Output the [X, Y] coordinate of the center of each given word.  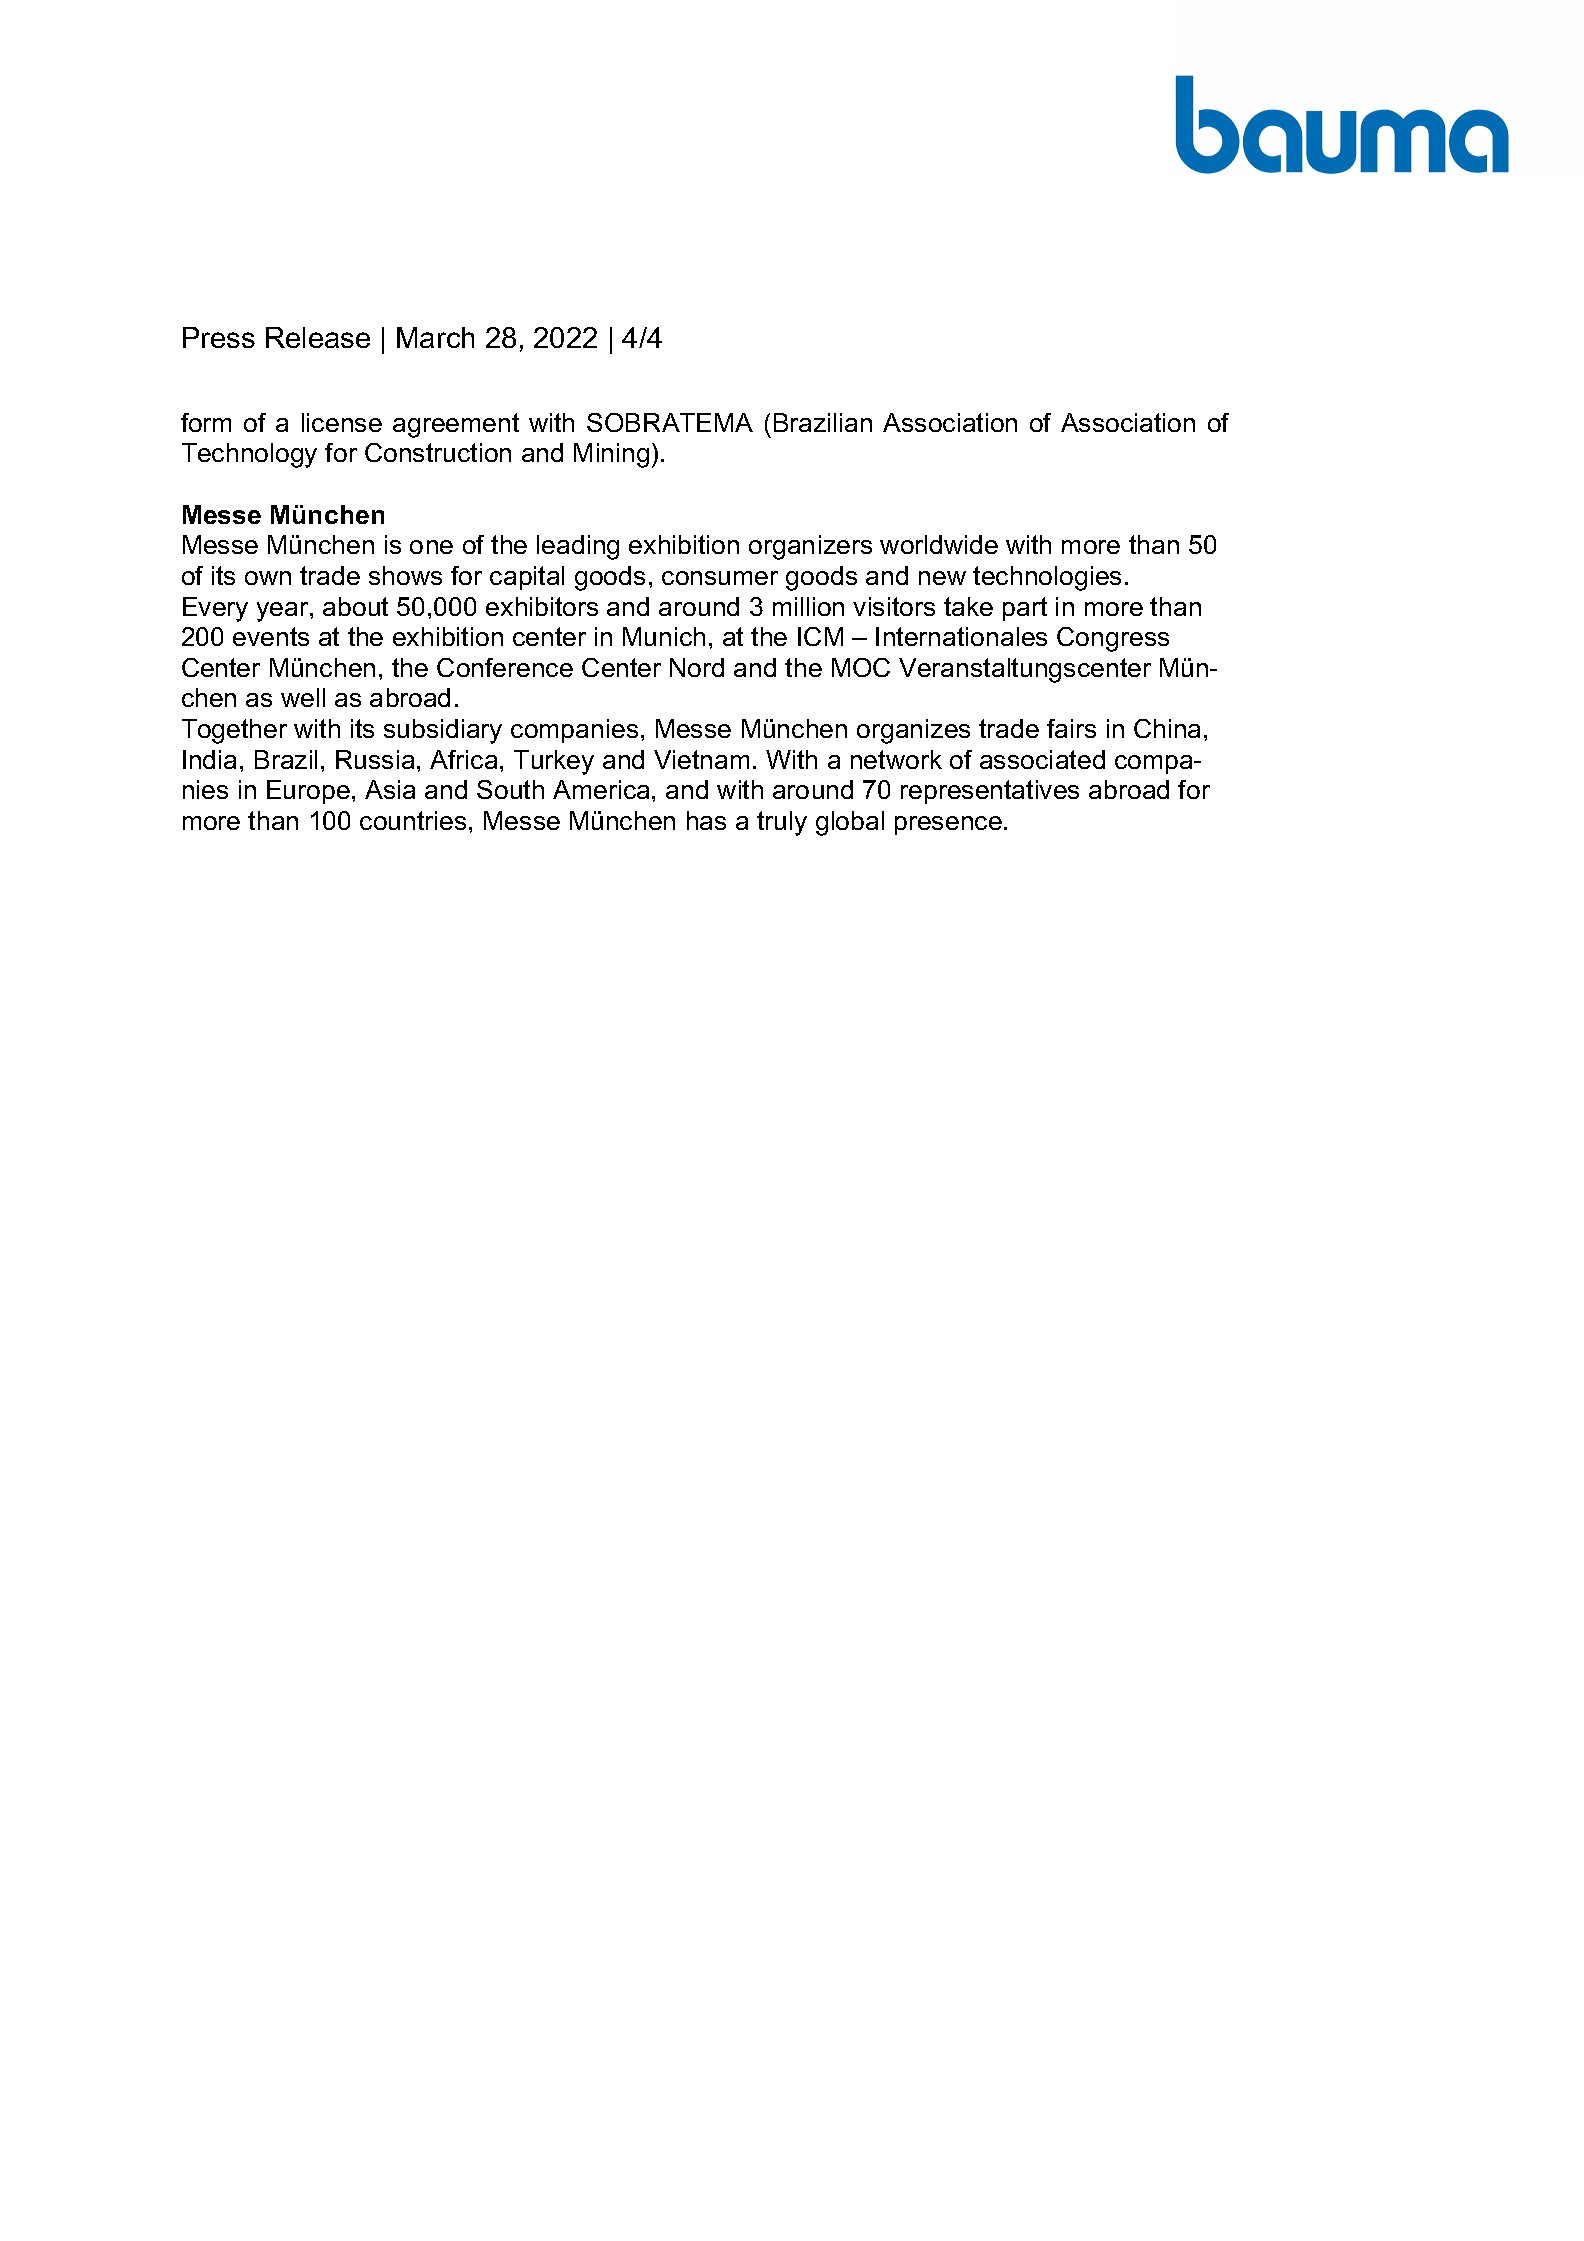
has [706, 820]
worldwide [939, 544]
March [435, 337]
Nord [697, 667]
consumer [720, 578]
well [303, 697]
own [268, 578]
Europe [308, 792]
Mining [611, 455]
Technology [249, 455]
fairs [1071, 728]
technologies [1047, 578]
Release [318, 337]
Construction [438, 452]
